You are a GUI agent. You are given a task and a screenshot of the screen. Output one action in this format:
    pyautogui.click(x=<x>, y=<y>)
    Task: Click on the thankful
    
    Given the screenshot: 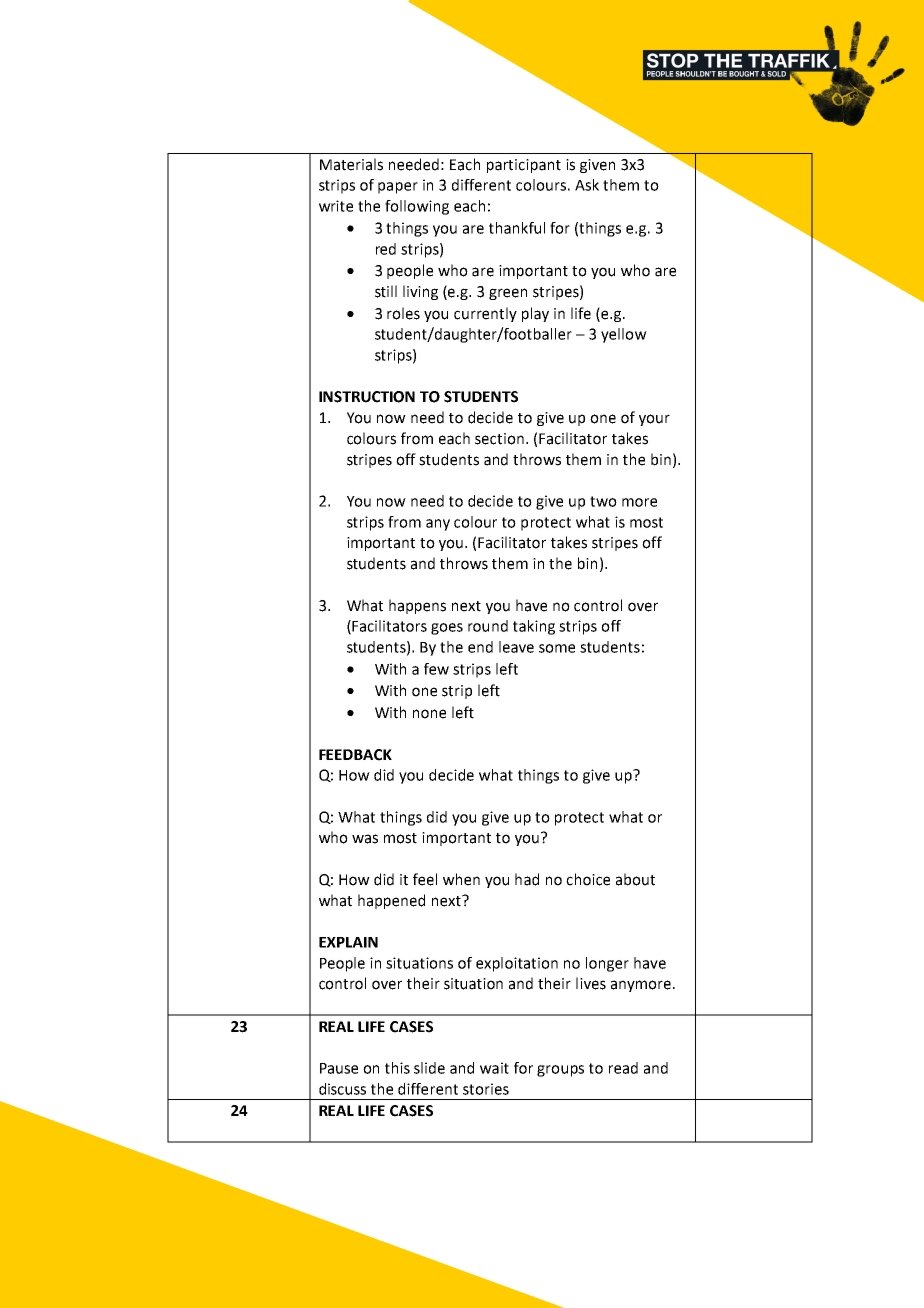 What is the action you would take?
    pyautogui.click(x=517, y=228)
